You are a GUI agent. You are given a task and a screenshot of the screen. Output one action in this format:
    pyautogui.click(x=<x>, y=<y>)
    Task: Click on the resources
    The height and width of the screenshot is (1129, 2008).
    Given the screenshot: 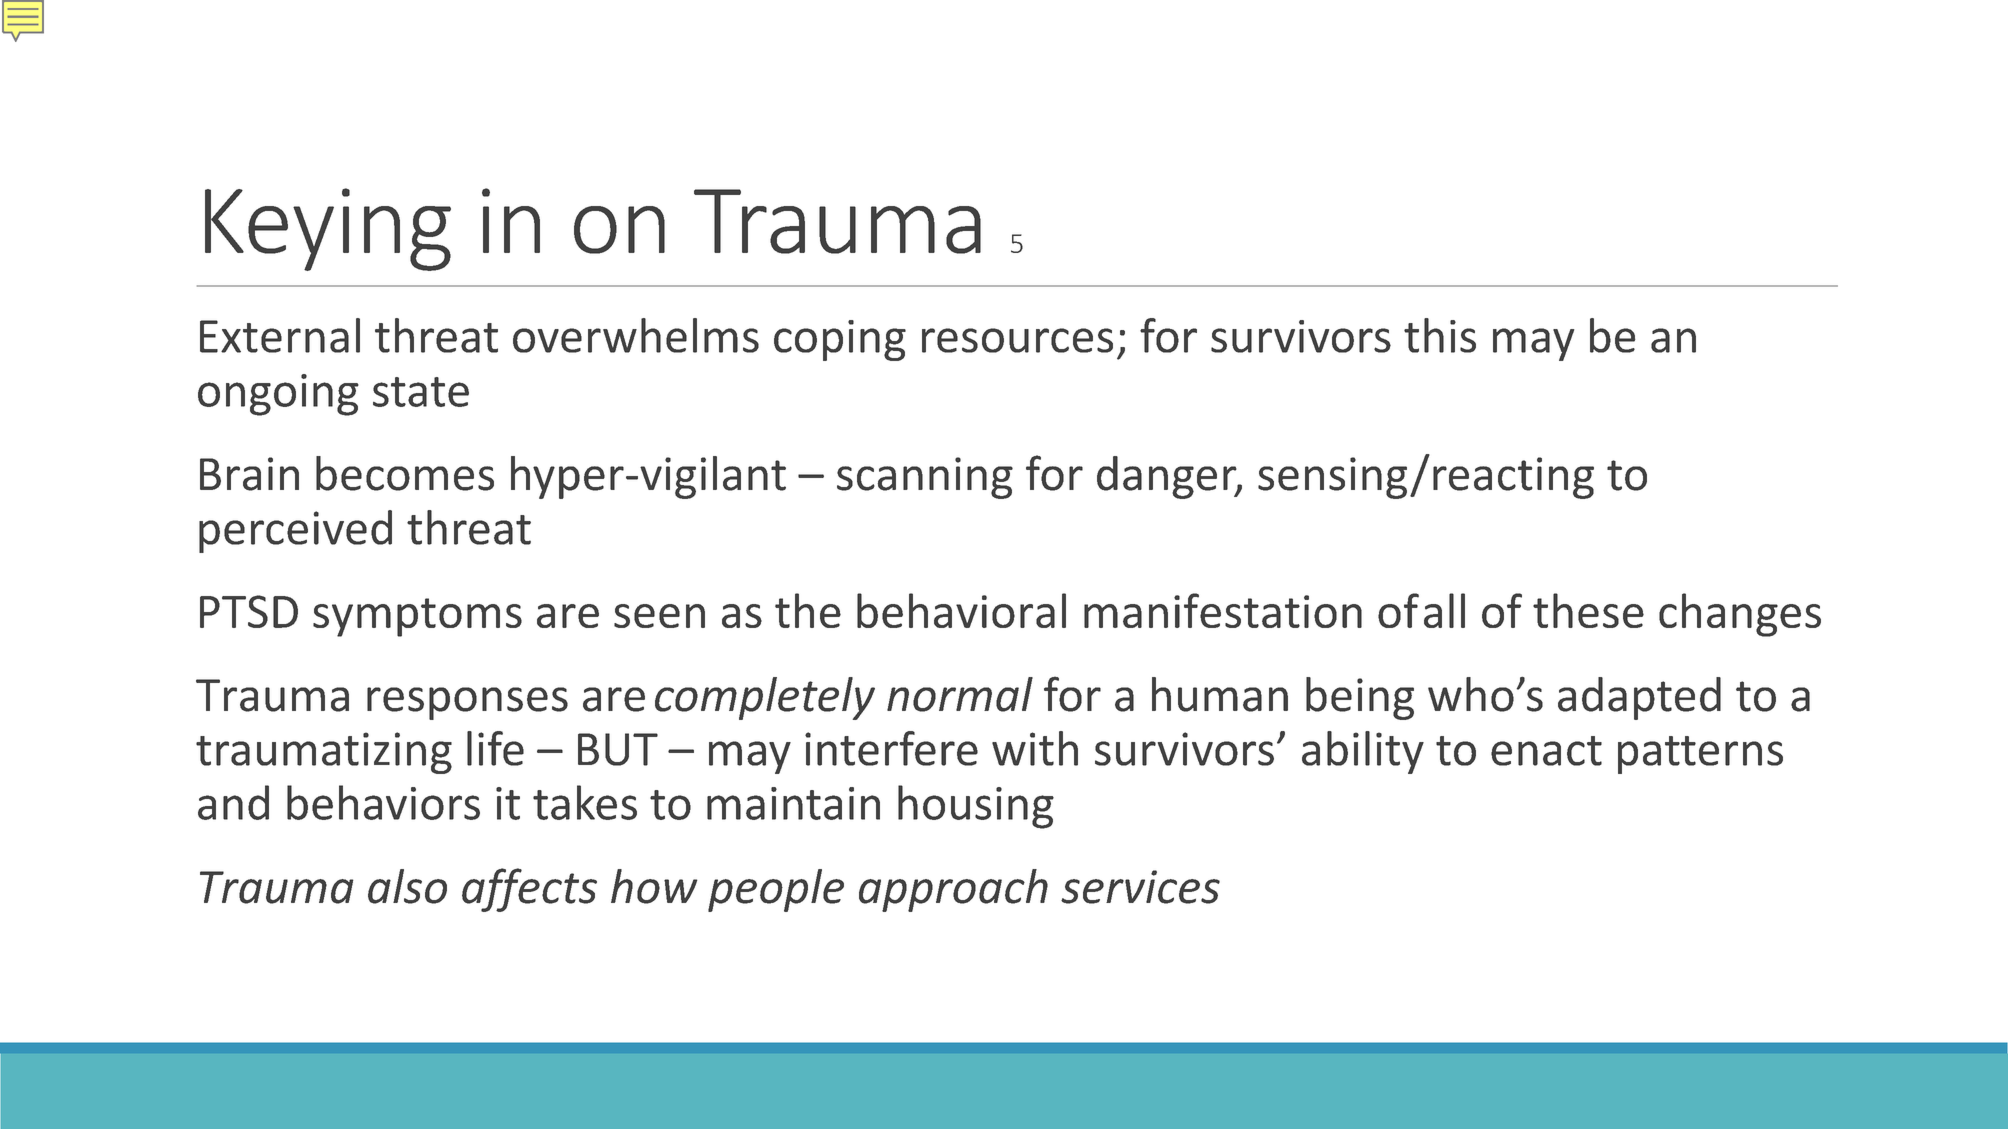 What is the action you would take?
    pyautogui.click(x=1017, y=340)
